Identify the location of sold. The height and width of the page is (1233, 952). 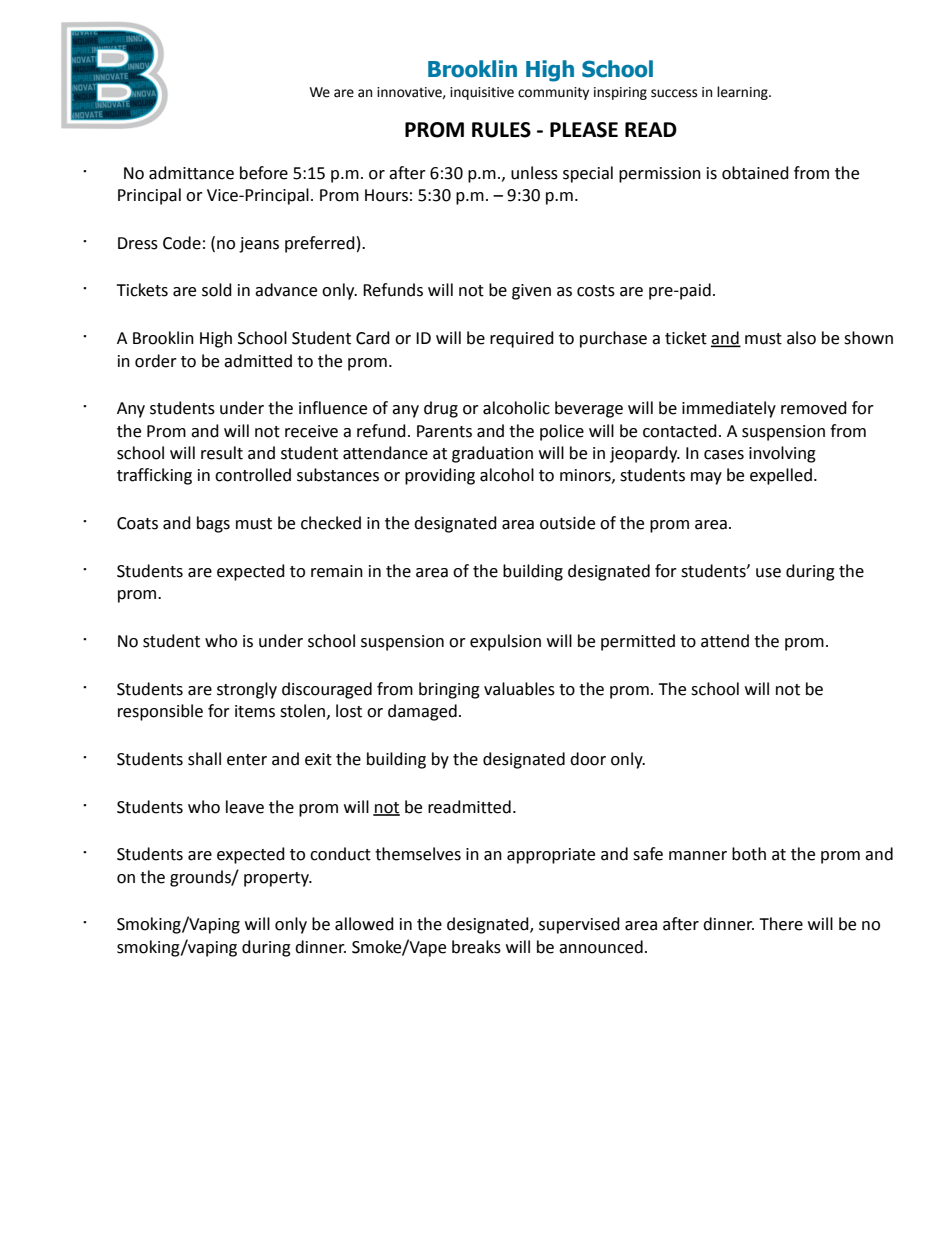
(217, 290).
